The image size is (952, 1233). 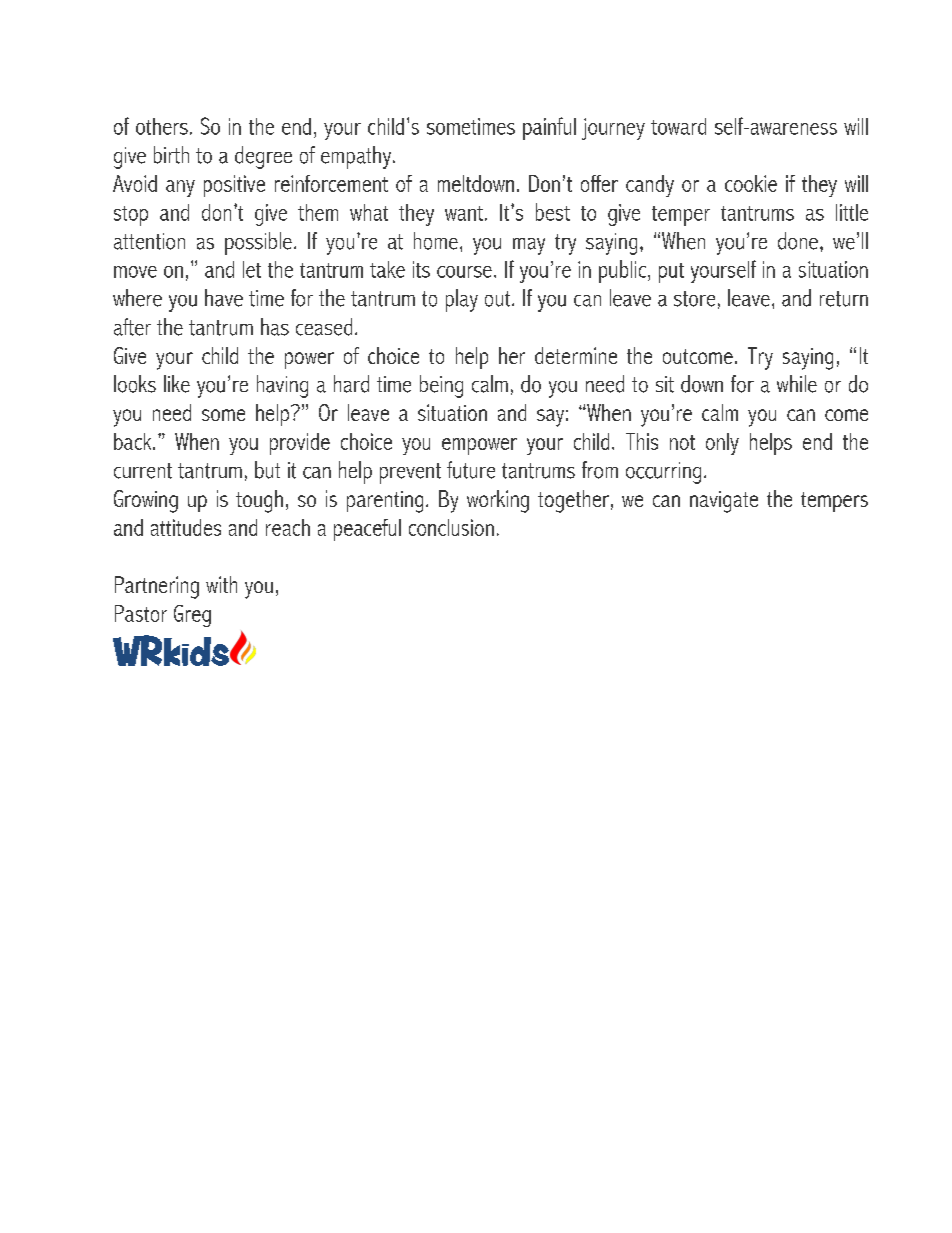 What do you see at coordinates (441, 386) in the screenshot?
I see `being` at bounding box center [441, 386].
